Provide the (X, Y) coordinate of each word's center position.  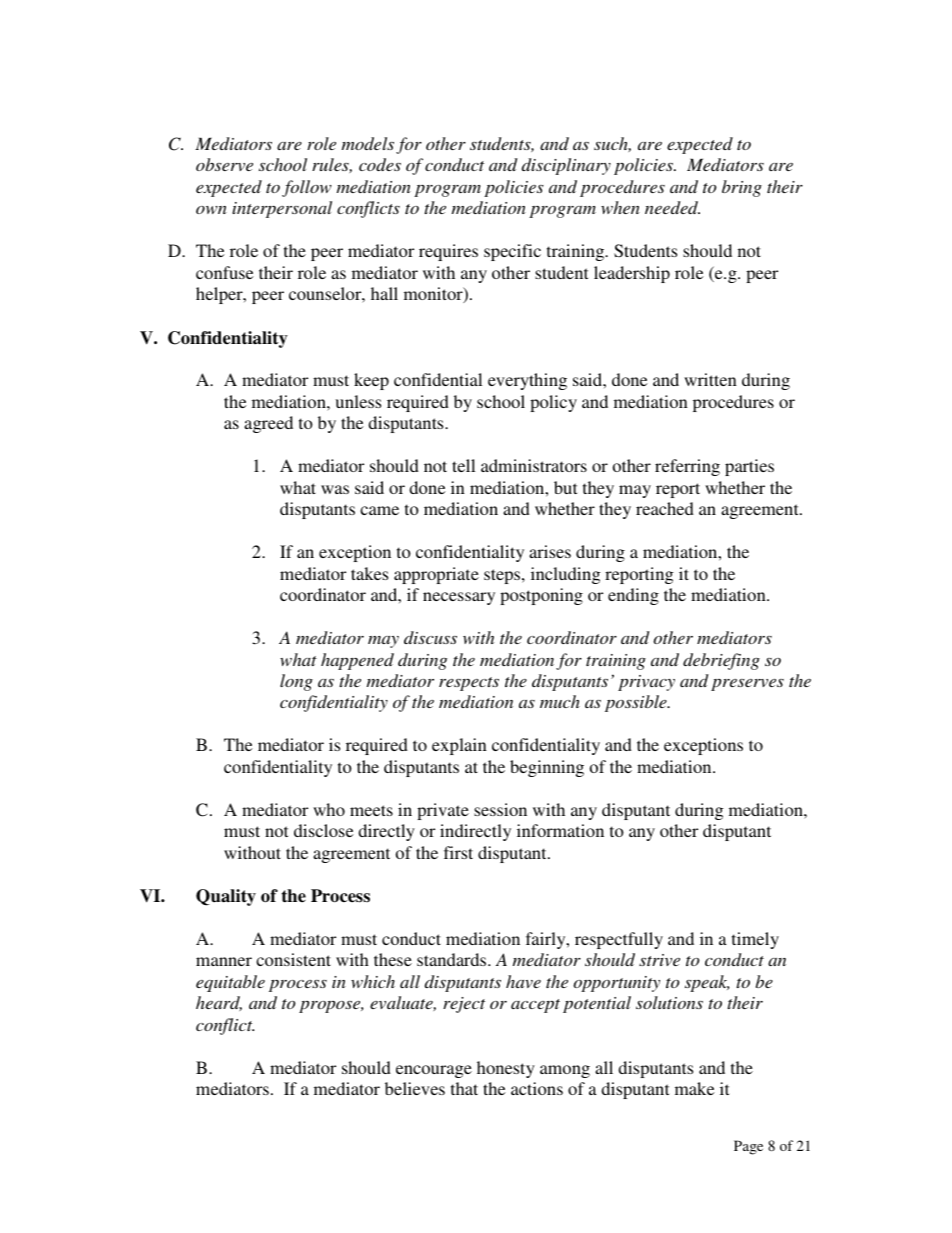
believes (415, 1088)
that (464, 1088)
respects (469, 684)
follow (307, 188)
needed (672, 207)
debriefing (721, 661)
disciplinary (566, 166)
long (296, 682)
